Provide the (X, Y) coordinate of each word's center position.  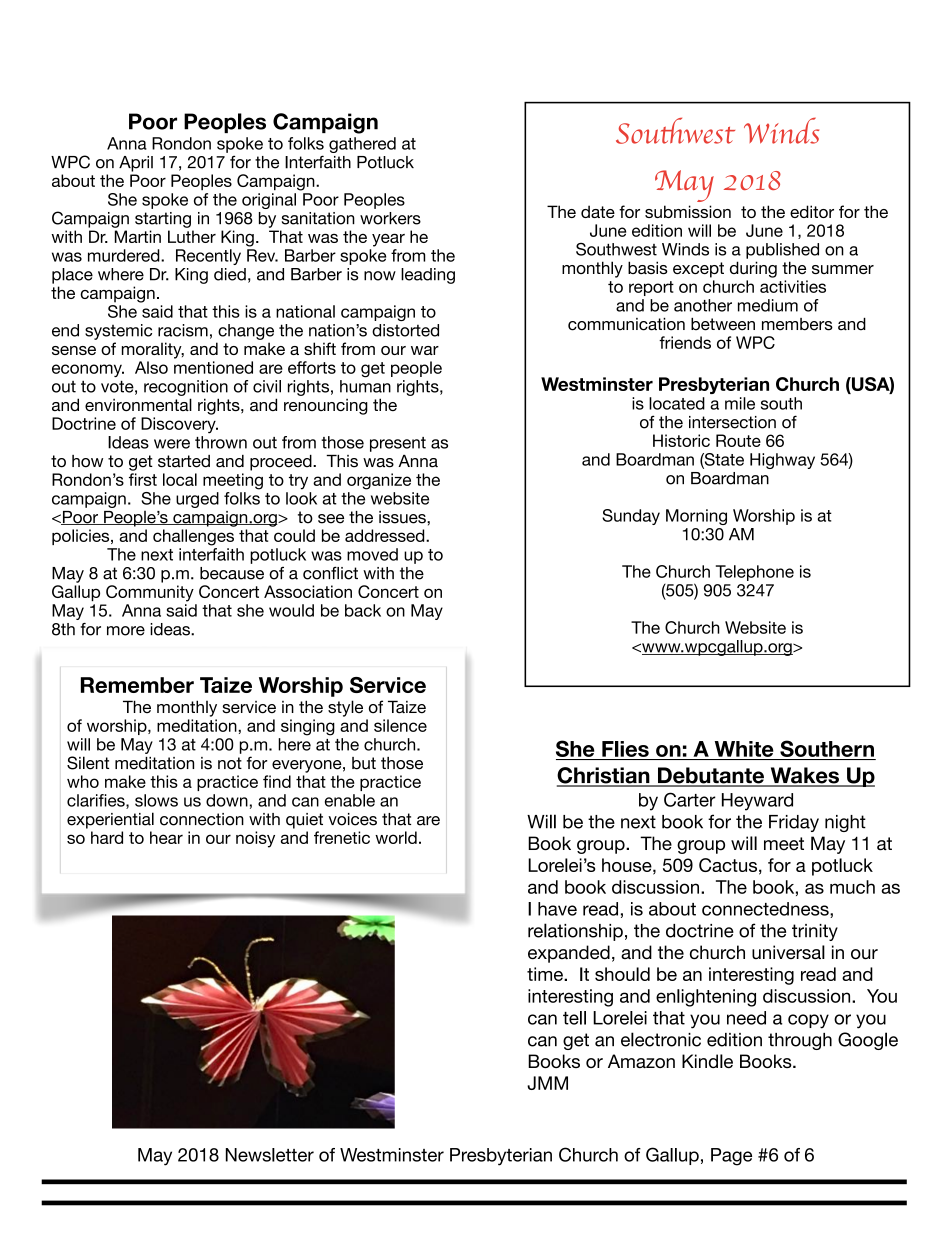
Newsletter (270, 1155)
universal (788, 952)
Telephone (755, 573)
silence (400, 725)
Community (150, 593)
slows (156, 800)
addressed (386, 535)
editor (812, 211)
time (546, 974)
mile (740, 403)
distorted (405, 330)
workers (390, 218)
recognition (186, 388)
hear (166, 837)
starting (163, 220)
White (744, 749)
